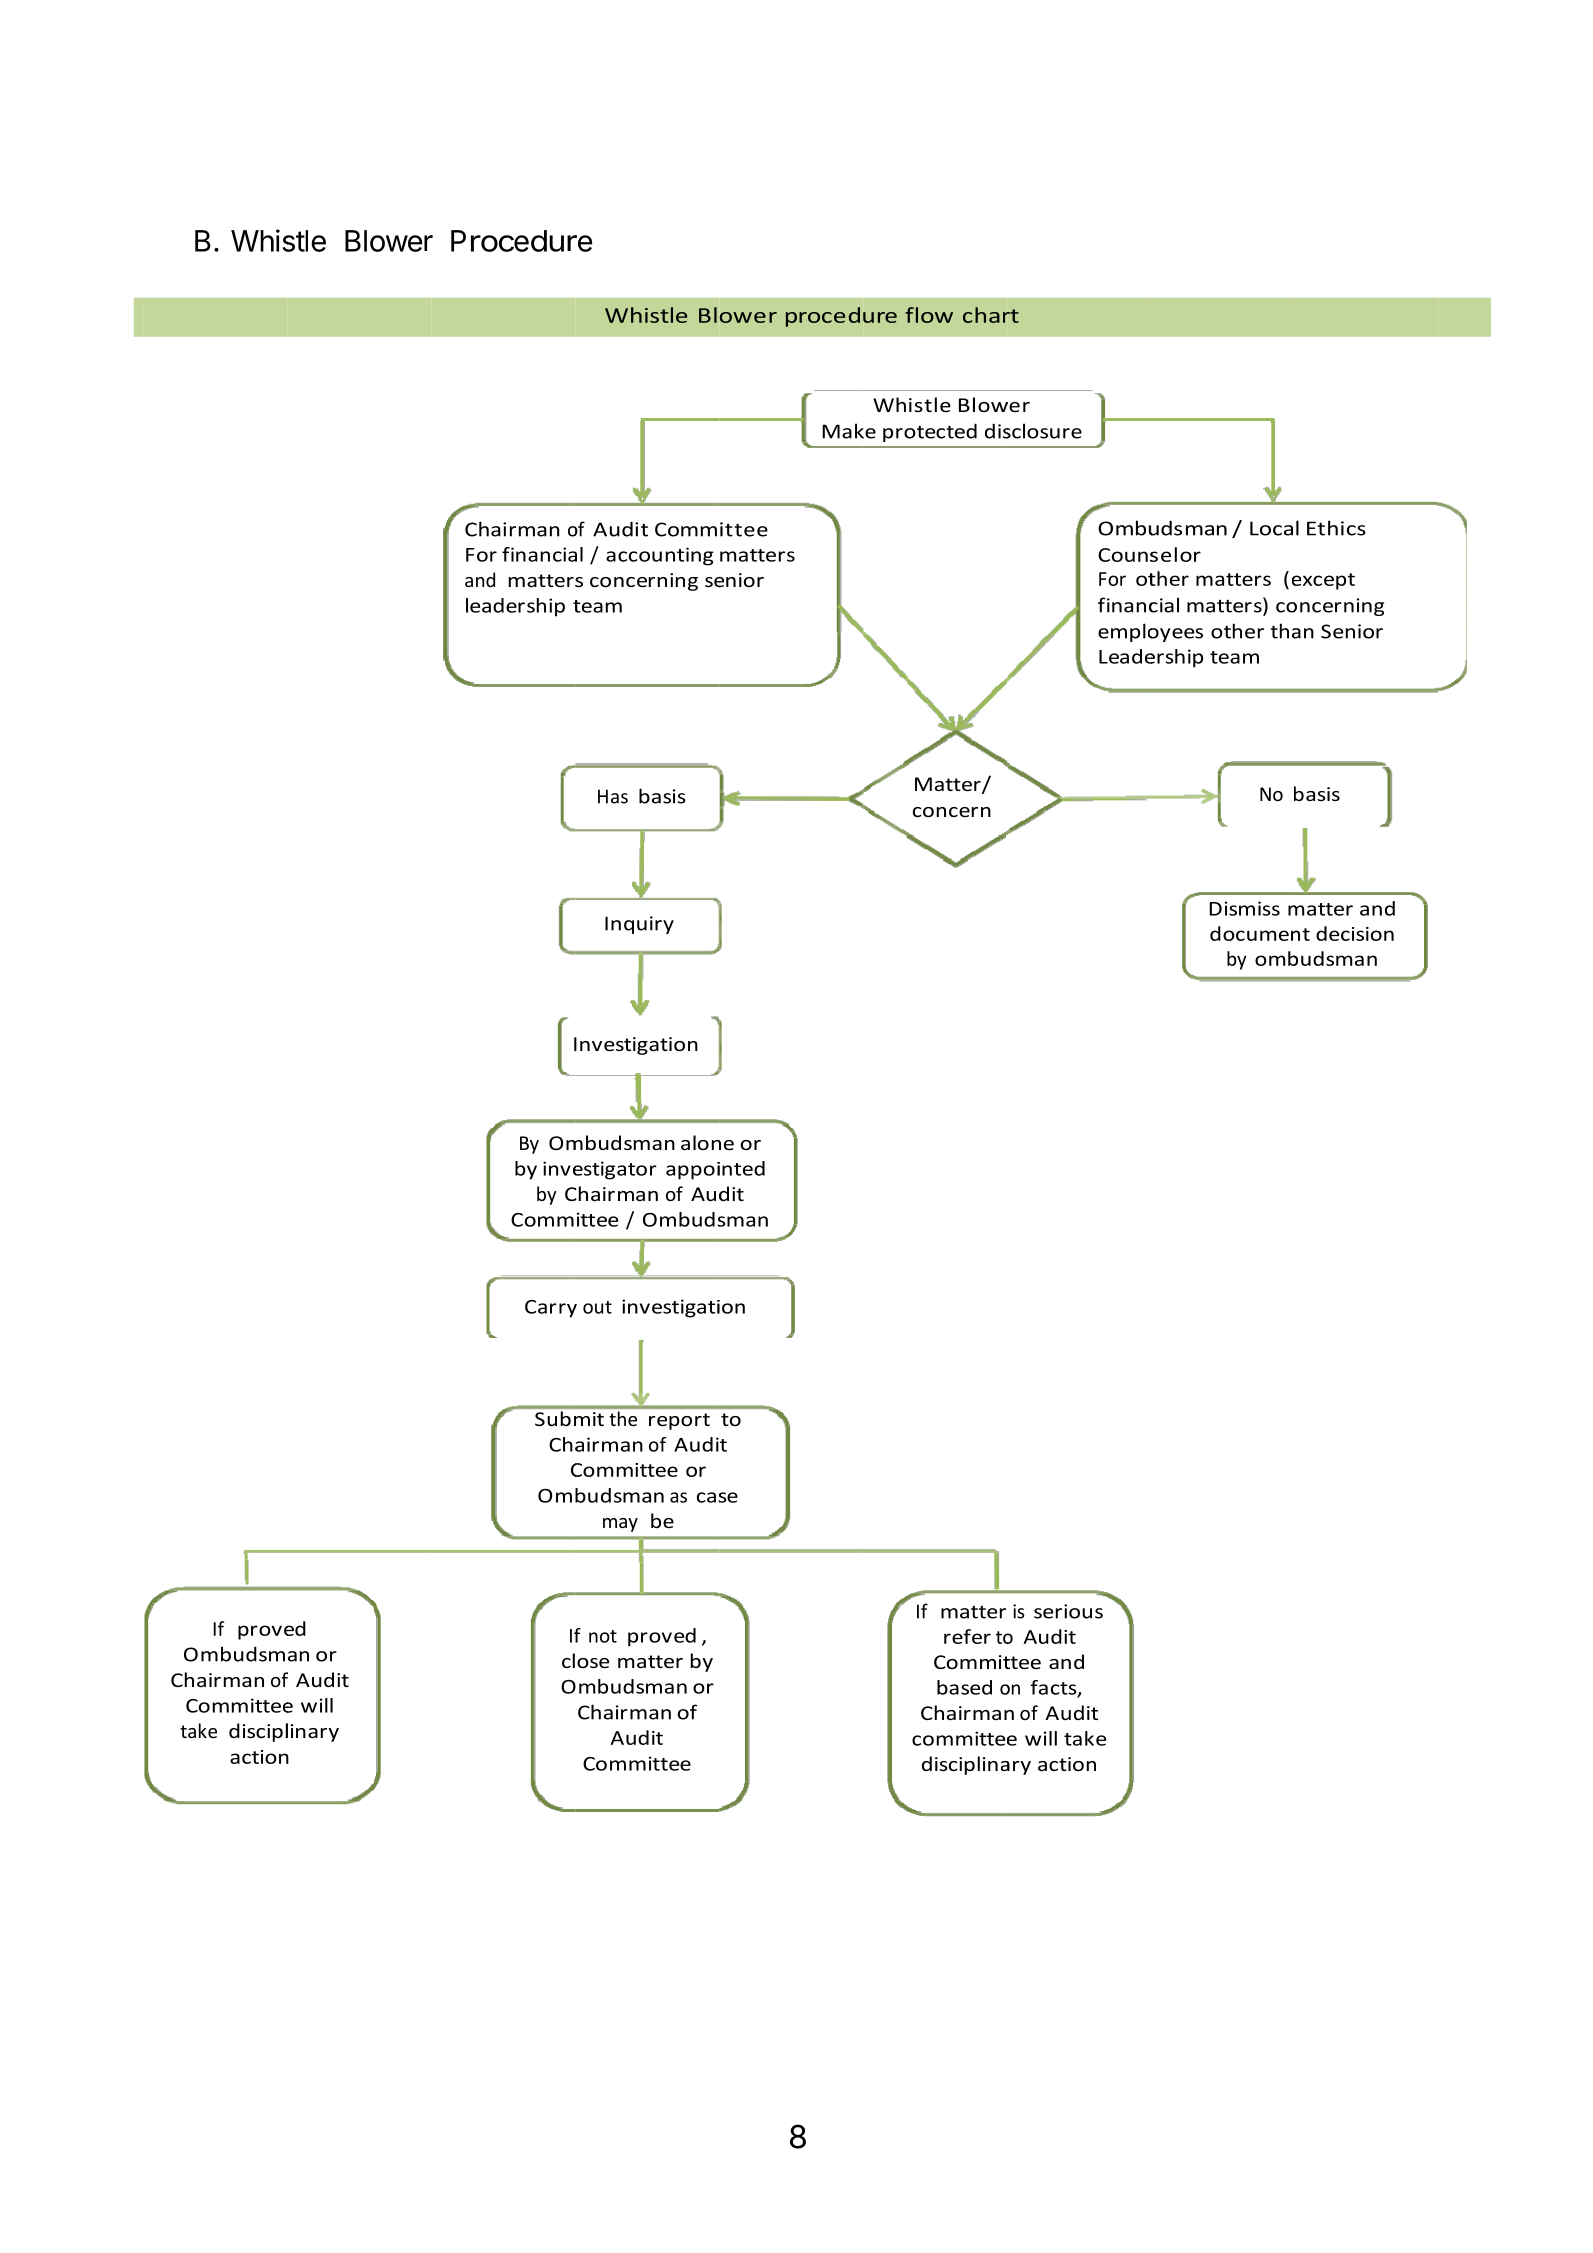  What do you see at coordinates (1244, 908) in the screenshot?
I see `Dismiss` at bounding box center [1244, 908].
